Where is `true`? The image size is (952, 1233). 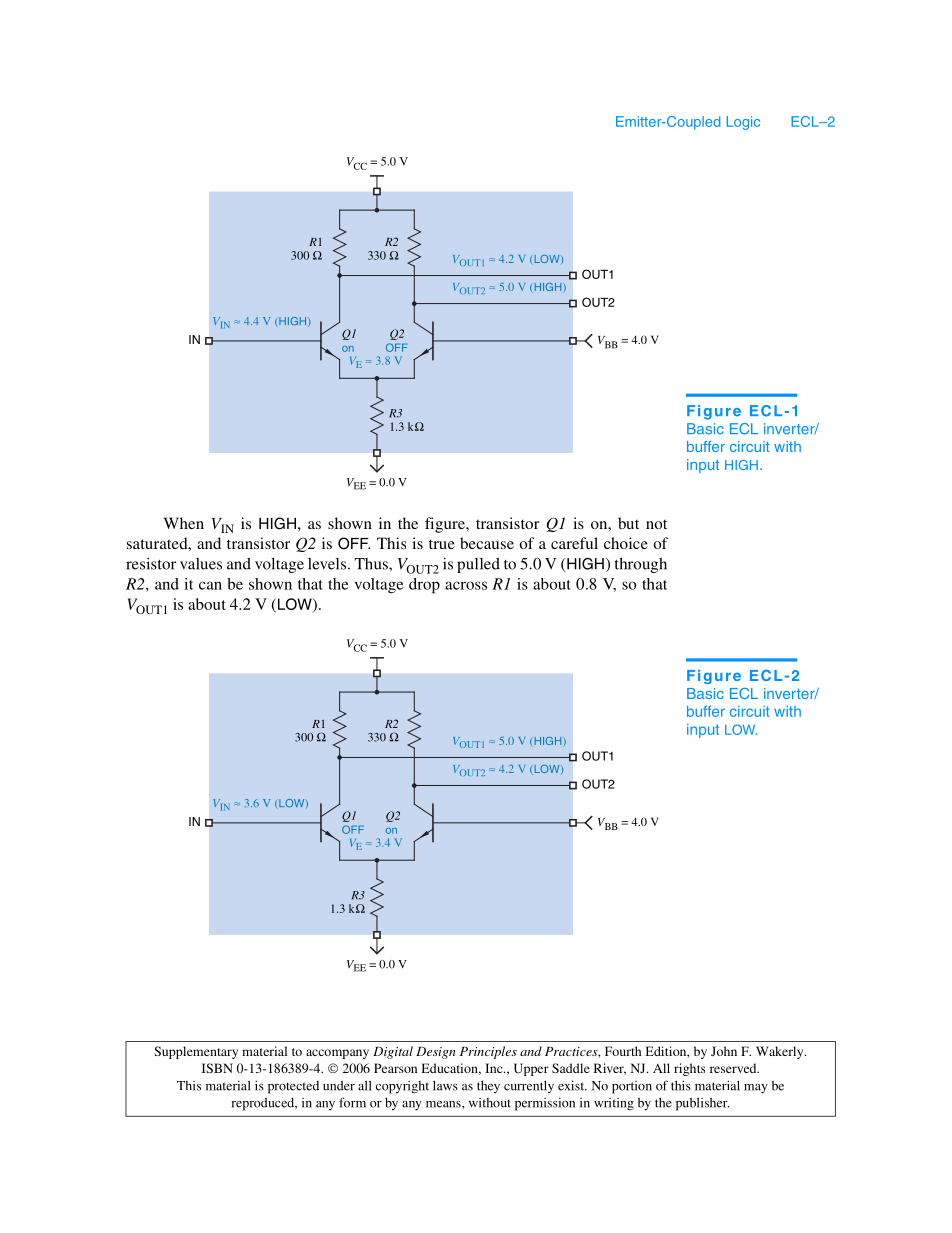 true is located at coordinates (442, 544).
